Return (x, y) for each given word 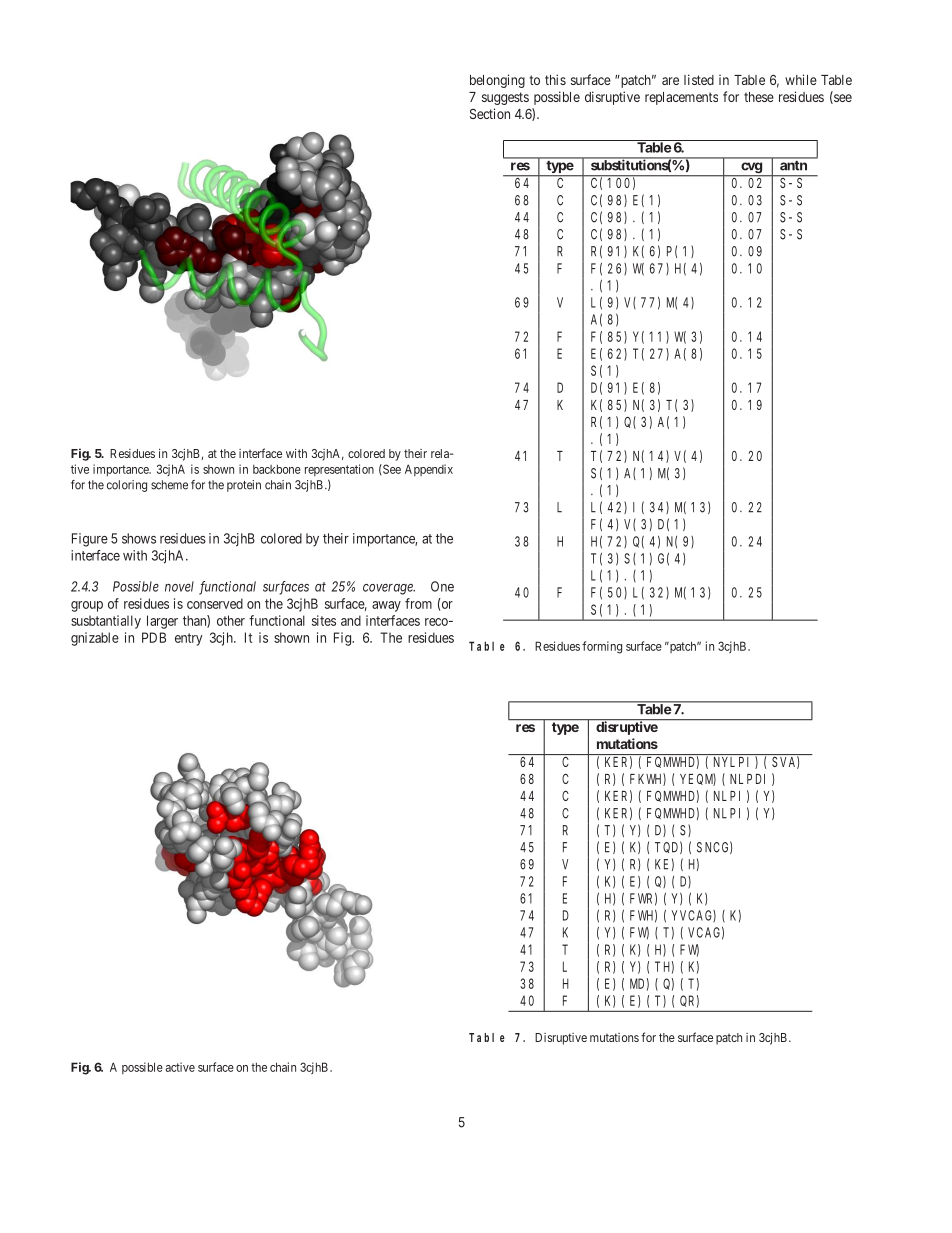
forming (602, 647)
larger (162, 622)
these (759, 97)
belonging (497, 81)
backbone (277, 469)
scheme (169, 485)
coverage (389, 589)
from (418, 603)
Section (490, 113)
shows (139, 538)
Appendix (429, 470)
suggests (505, 98)
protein (244, 486)
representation (339, 470)
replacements (681, 98)
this (555, 79)
